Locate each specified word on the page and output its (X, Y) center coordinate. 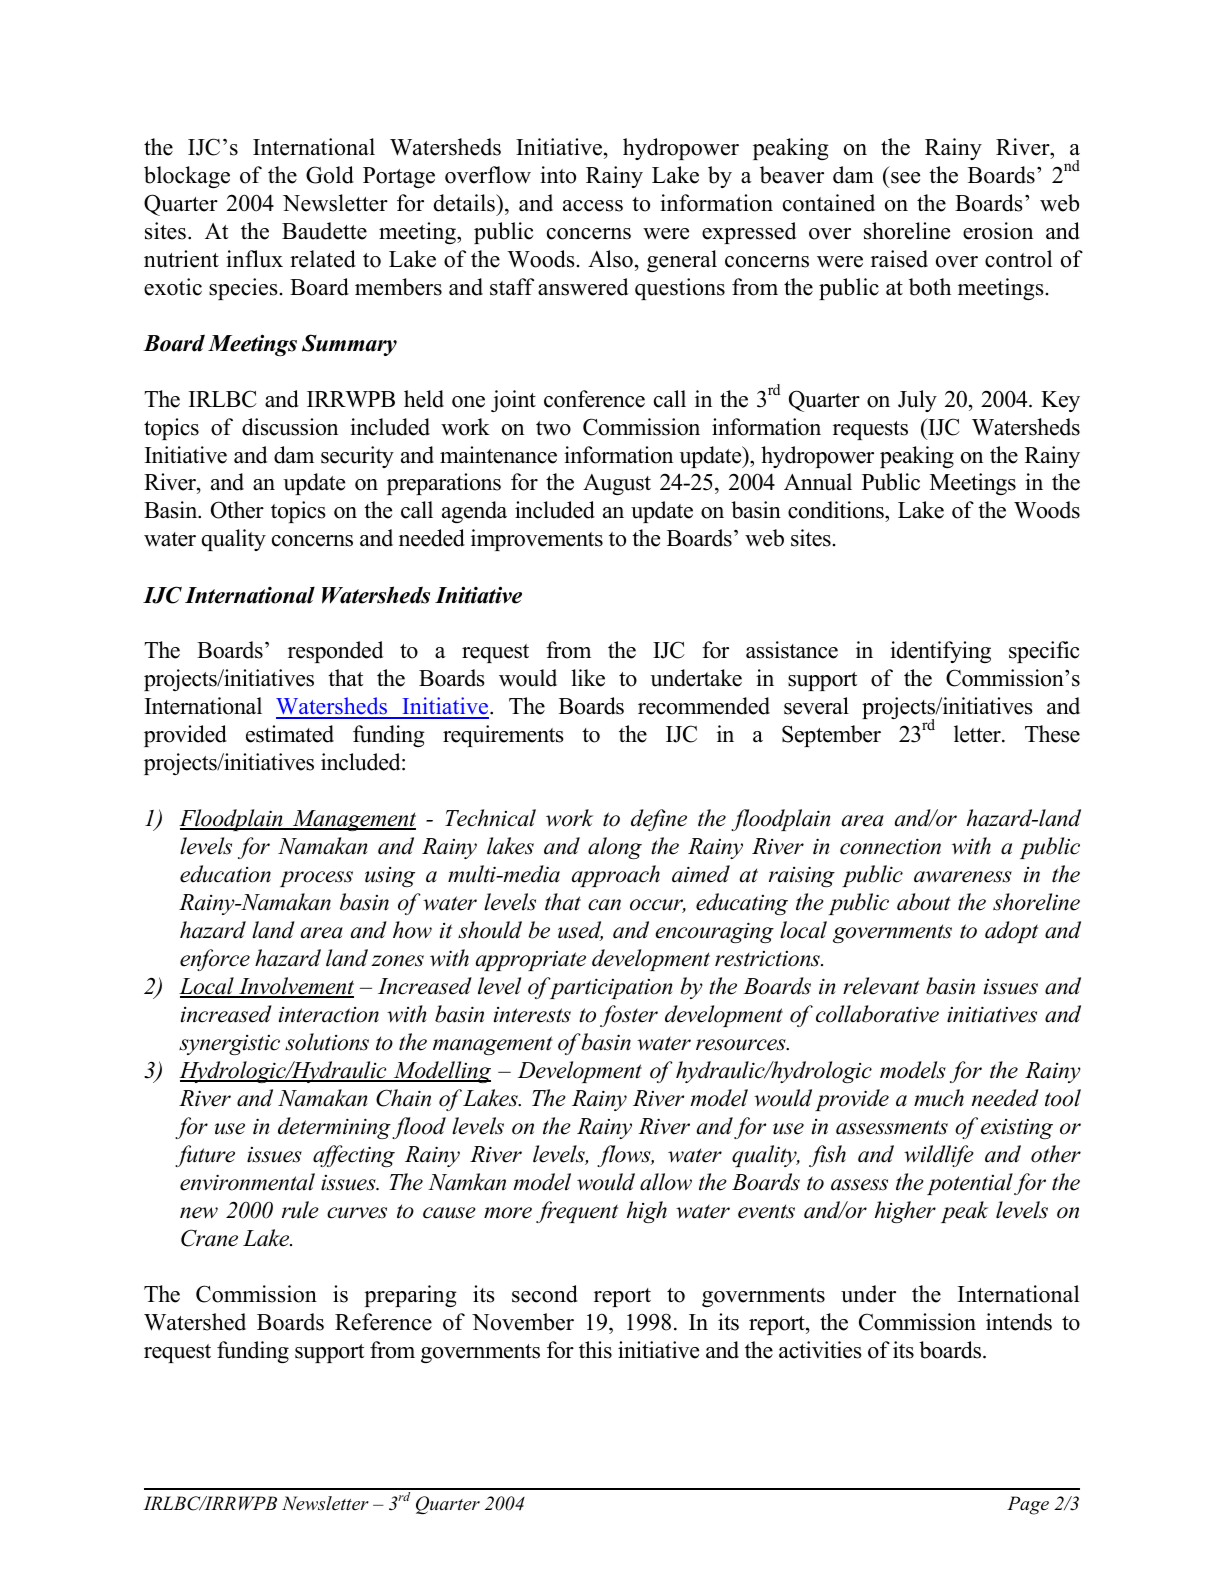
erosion (998, 231)
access (593, 206)
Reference (383, 1322)
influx (254, 259)
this (595, 1350)
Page (1028, 1505)
